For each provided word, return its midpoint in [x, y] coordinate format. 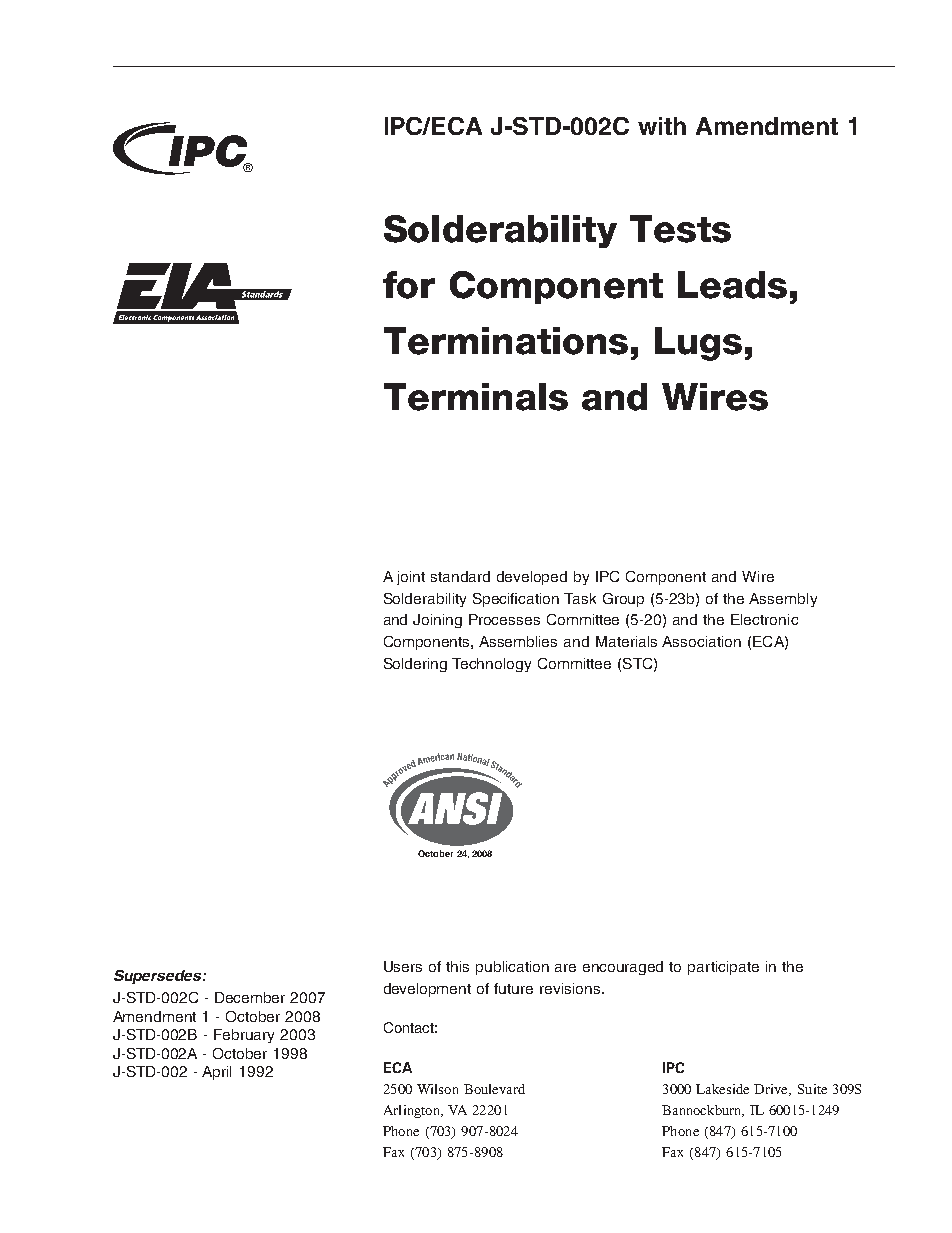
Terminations [506, 341]
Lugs [698, 344]
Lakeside [722, 1089]
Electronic [764, 619]
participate [723, 968]
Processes [504, 619]
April [216, 1073]
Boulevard [494, 1089]
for [409, 285]
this [457, 966]
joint [411, 578]
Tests [680, 229]
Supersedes [159, 977]
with [662, 126]
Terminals [476, 397]
